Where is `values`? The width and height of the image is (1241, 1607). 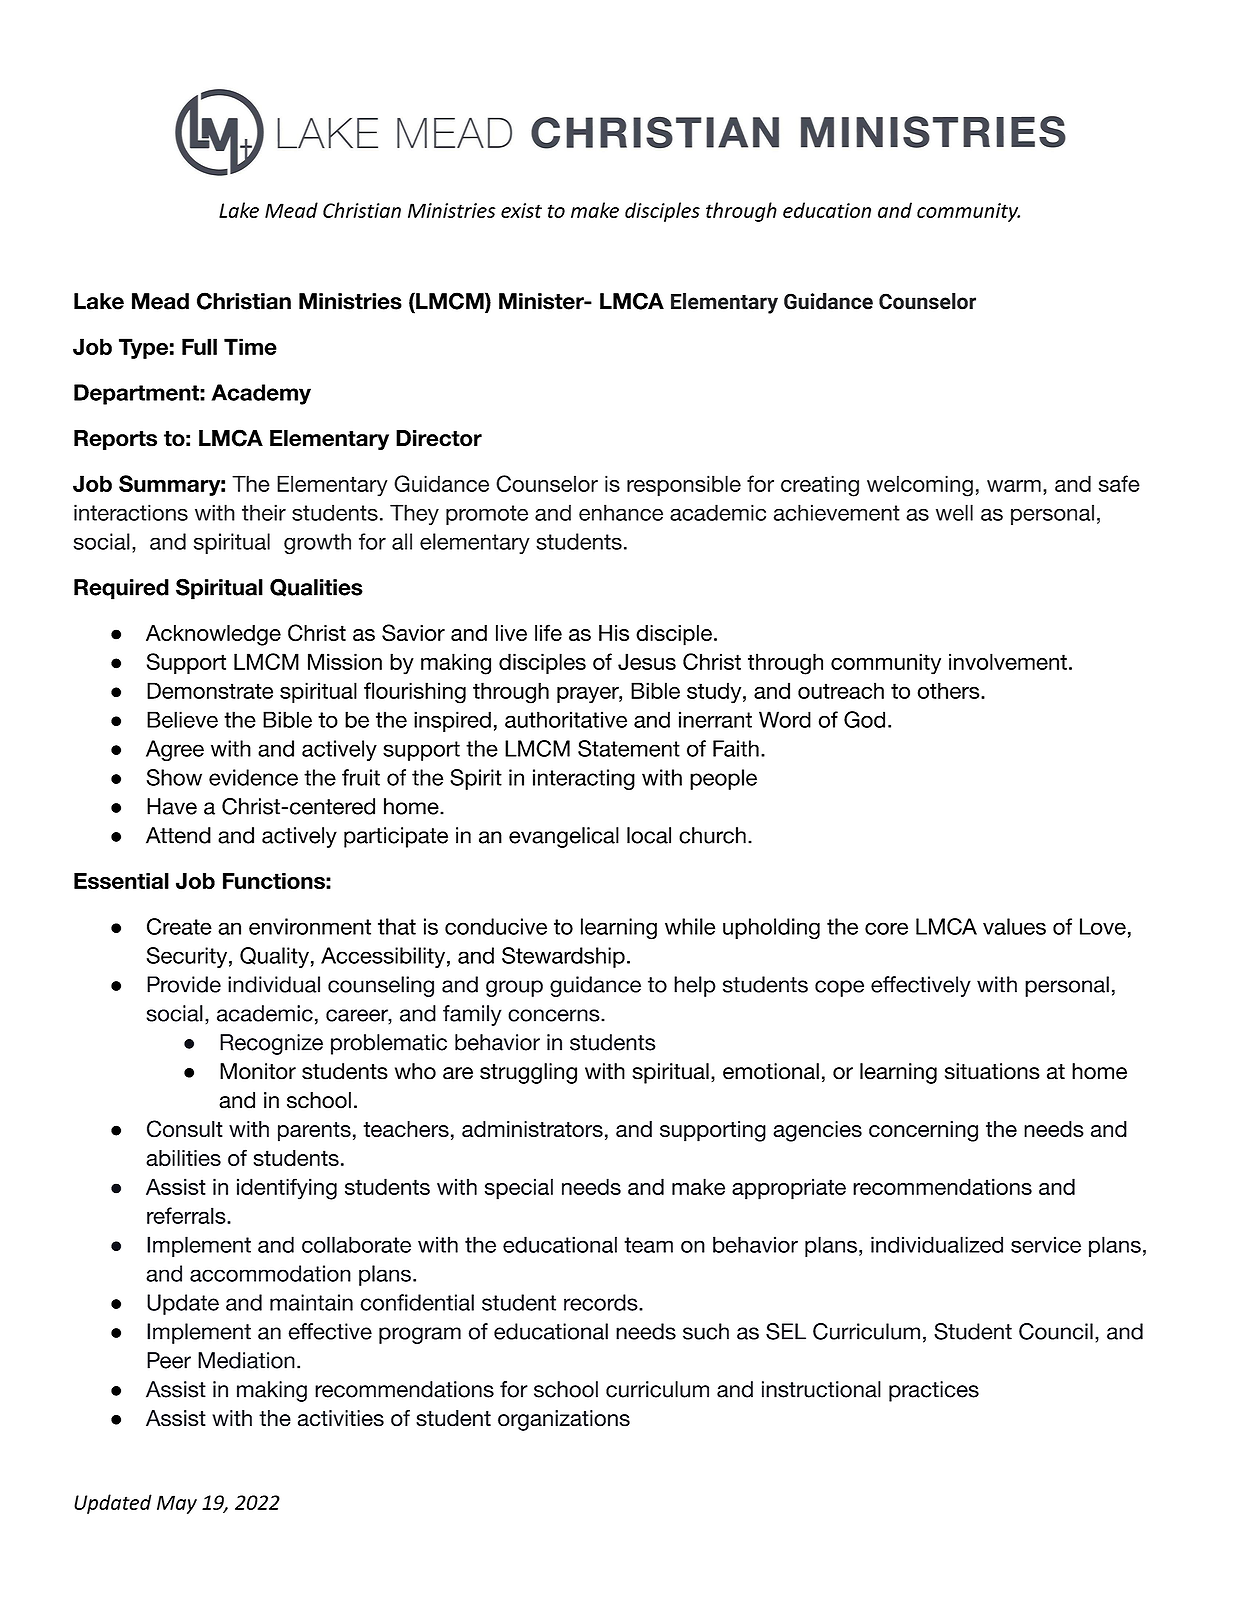 values is located at coordinates (1014, 926).
